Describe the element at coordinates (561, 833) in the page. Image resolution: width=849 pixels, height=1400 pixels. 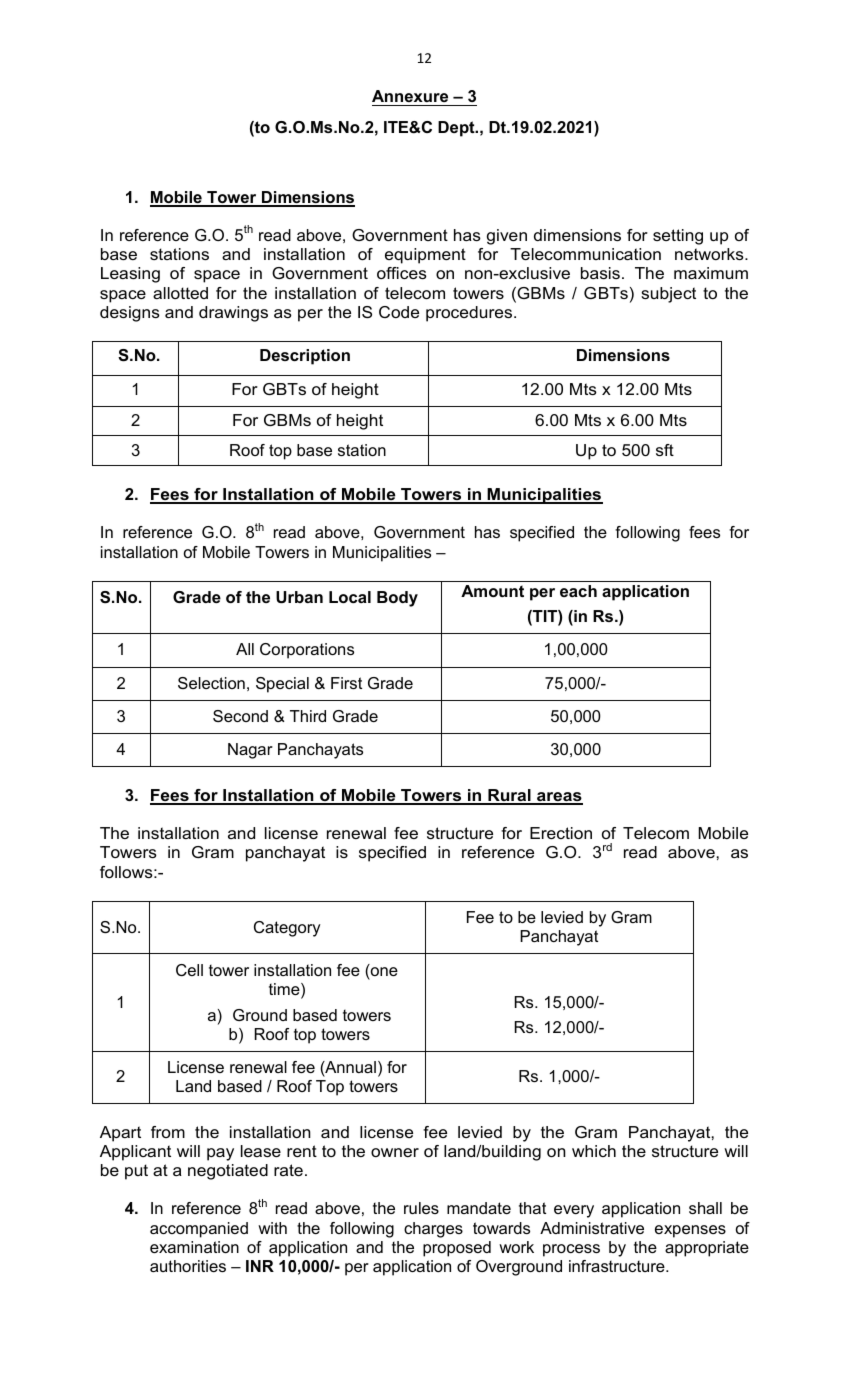
I see `Erection` at that location.
